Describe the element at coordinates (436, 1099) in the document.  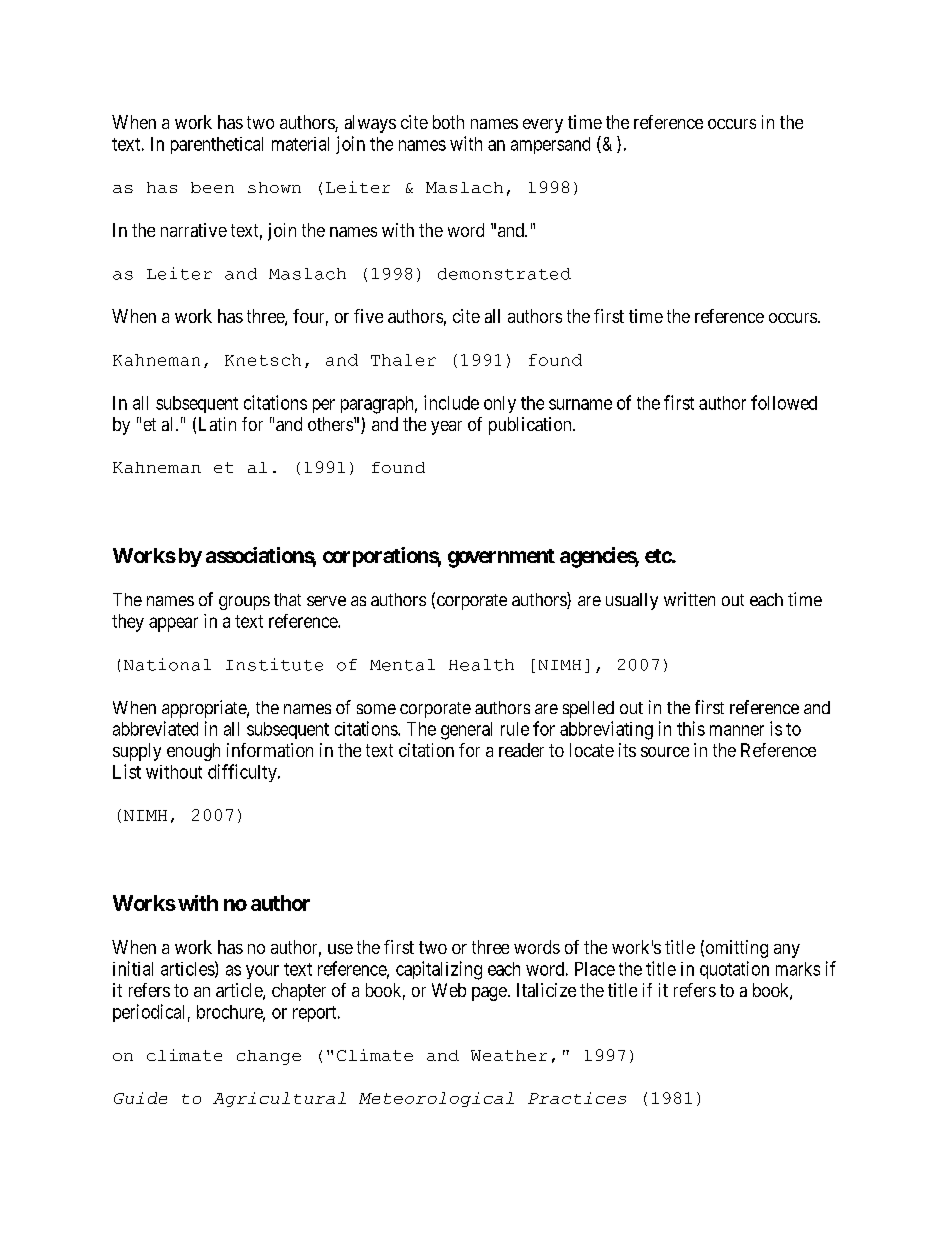
I see `Meteorological` at that location.
